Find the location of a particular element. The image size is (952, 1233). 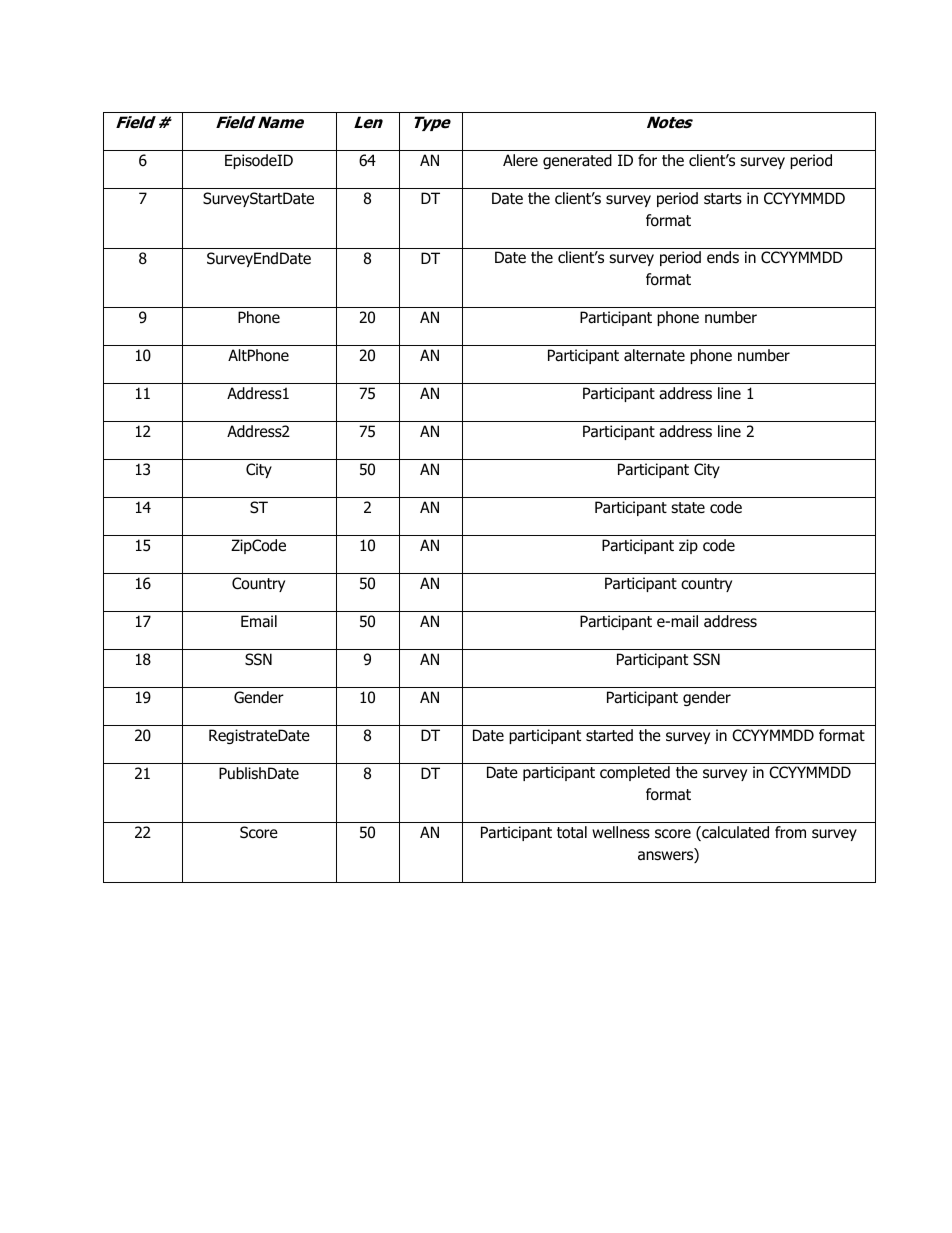

generated is located at coordinates (577, 161).
